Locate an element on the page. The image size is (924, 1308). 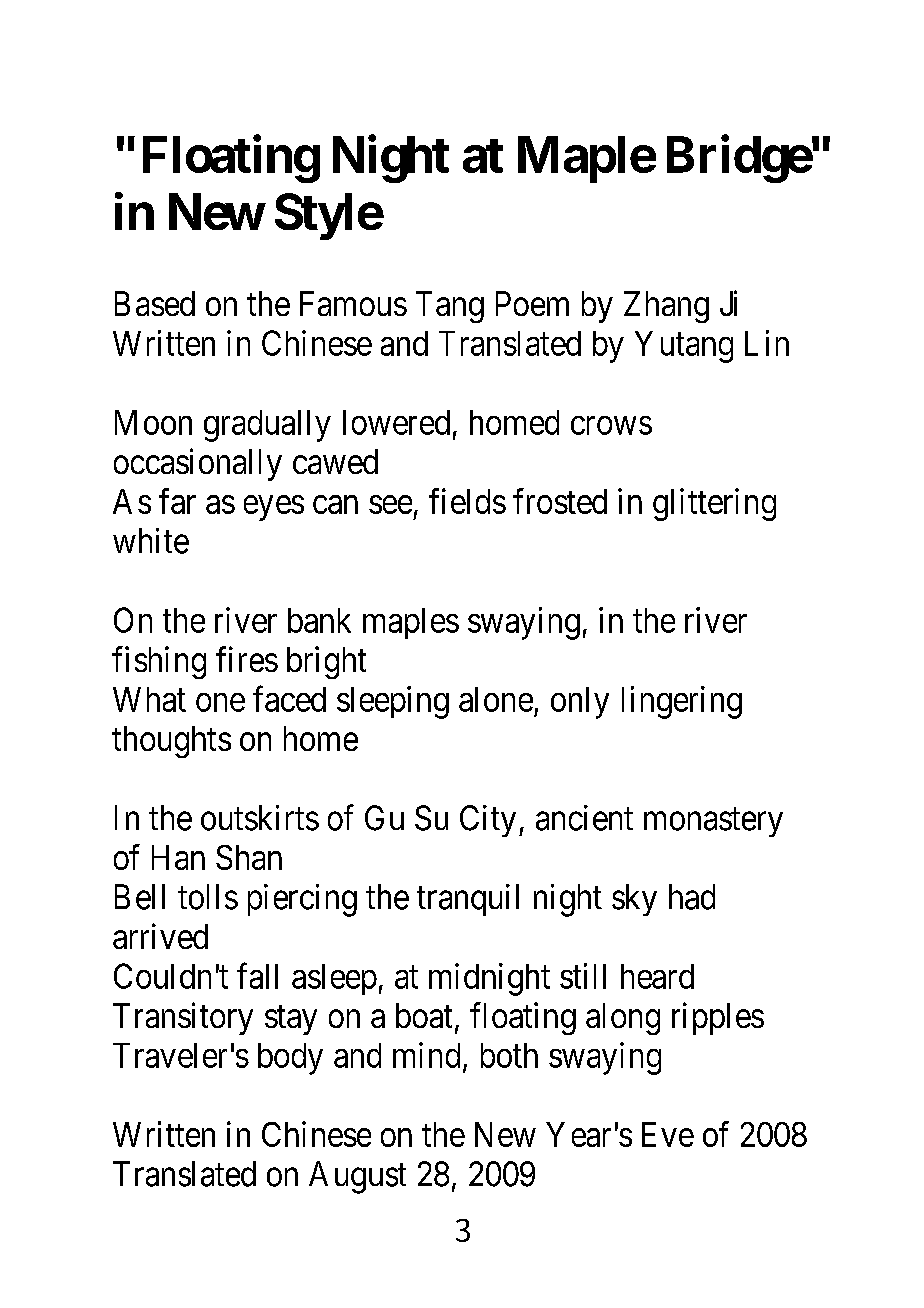
body is located at coordinates (290, 1059).
